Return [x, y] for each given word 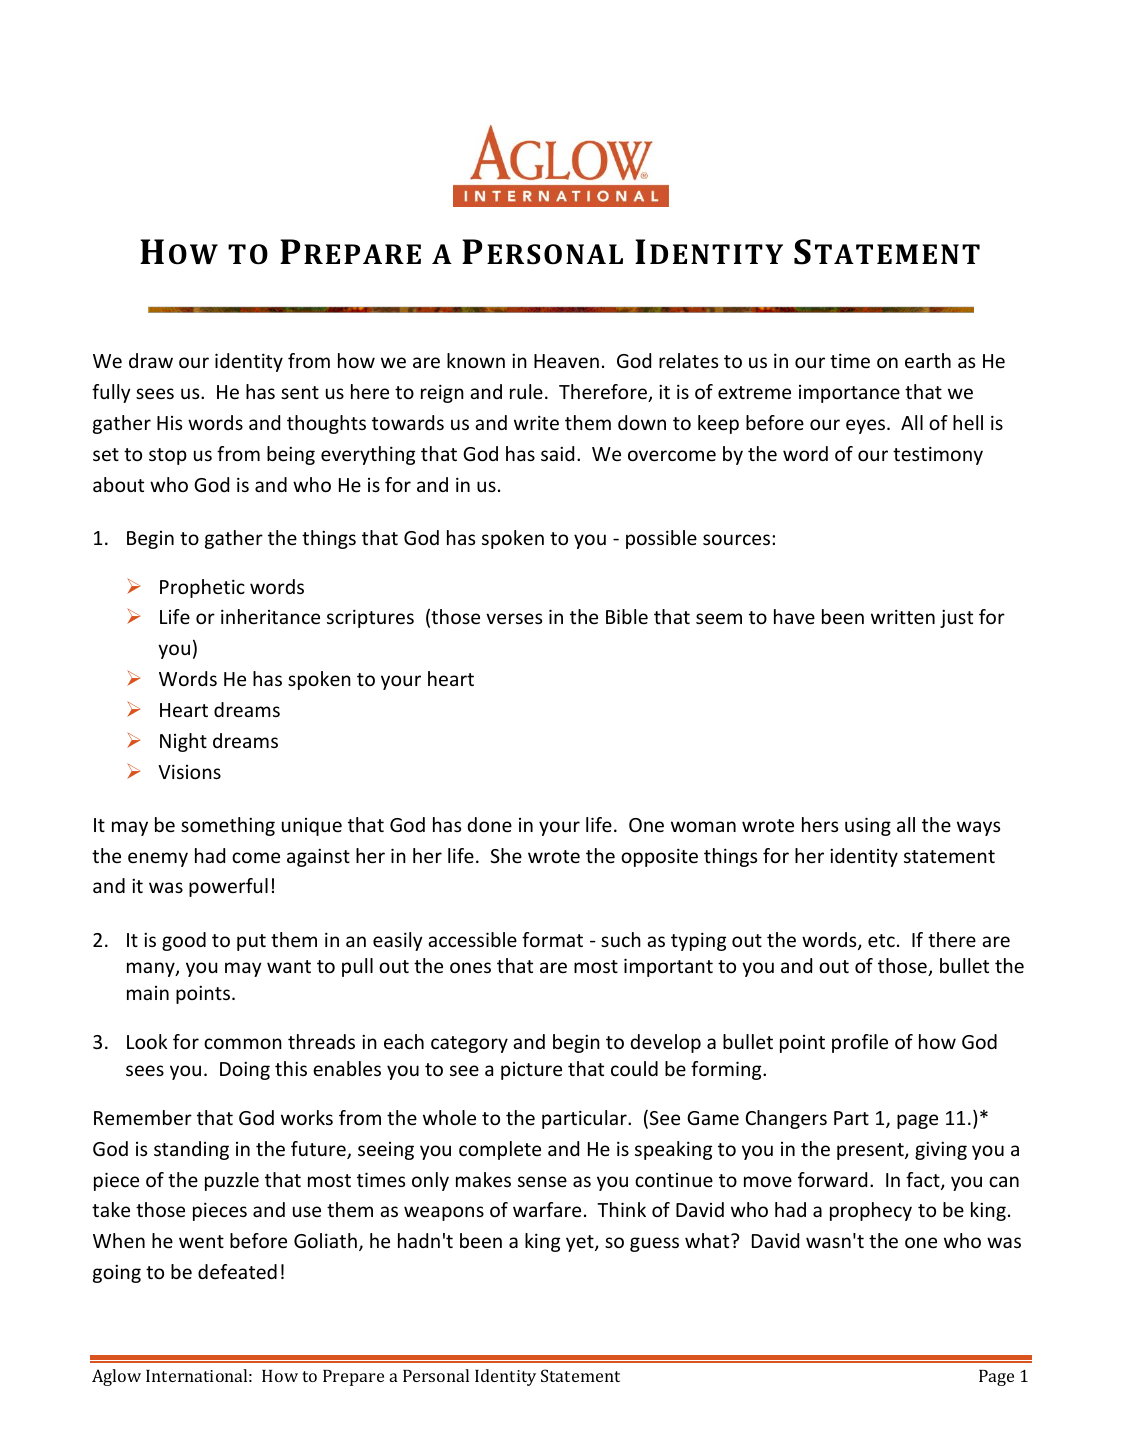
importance [849, 394]
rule [526, 391]
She [506, 855]
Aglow [116, 1377]
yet [581, 1243]
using [868, 826]
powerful [228, 887]
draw [151, 360]
